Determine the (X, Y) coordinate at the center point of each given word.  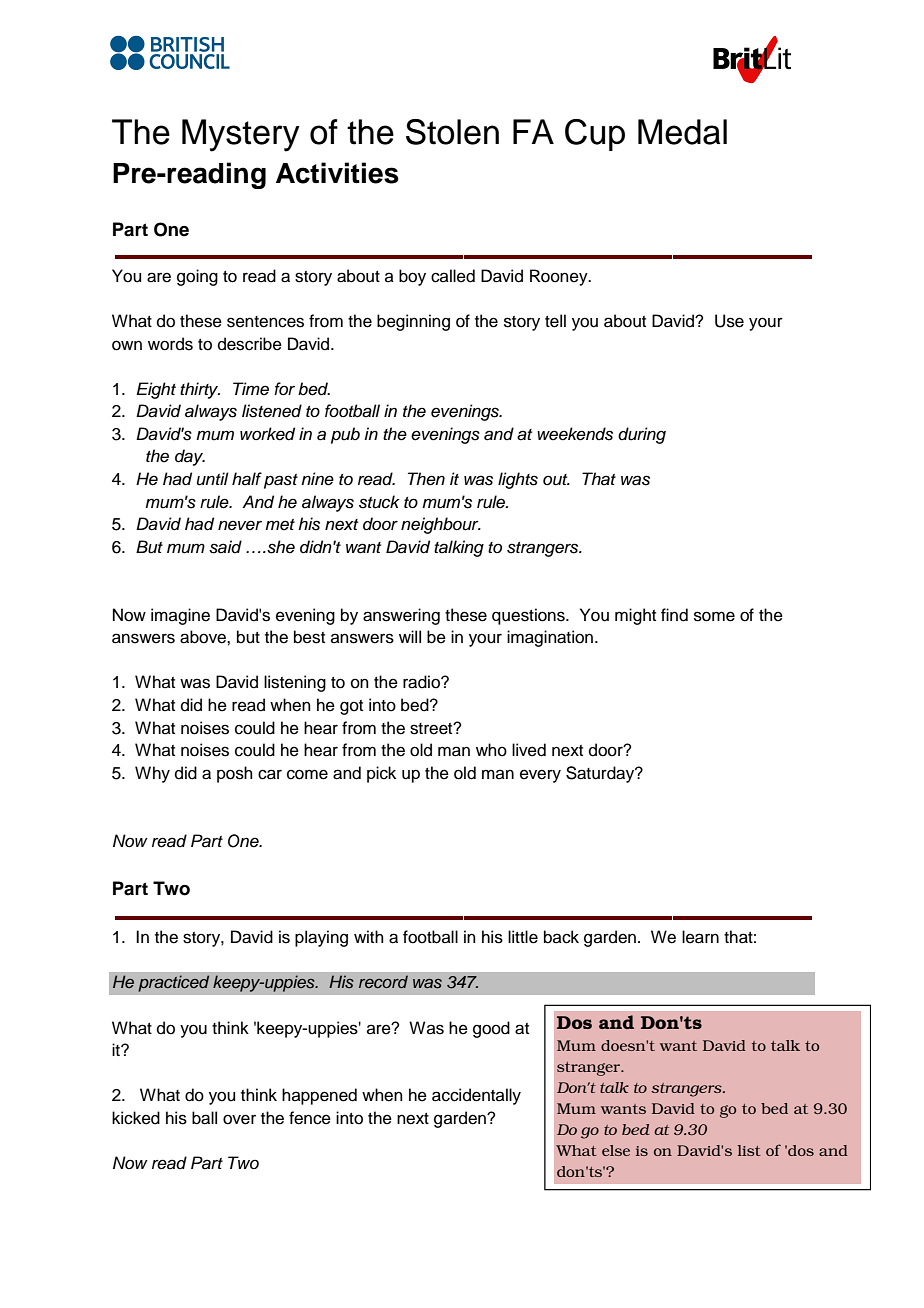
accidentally (476, 1096)
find (674, 615)
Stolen (452, 132)
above (204, 637)
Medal (682, 132)
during (642, 435)
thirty (200, 390)
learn (700, 937)
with (369, 936)
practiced (173, 983)
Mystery (241, 135)
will (410, 636)
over (239, 1119)
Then (426, 479)
